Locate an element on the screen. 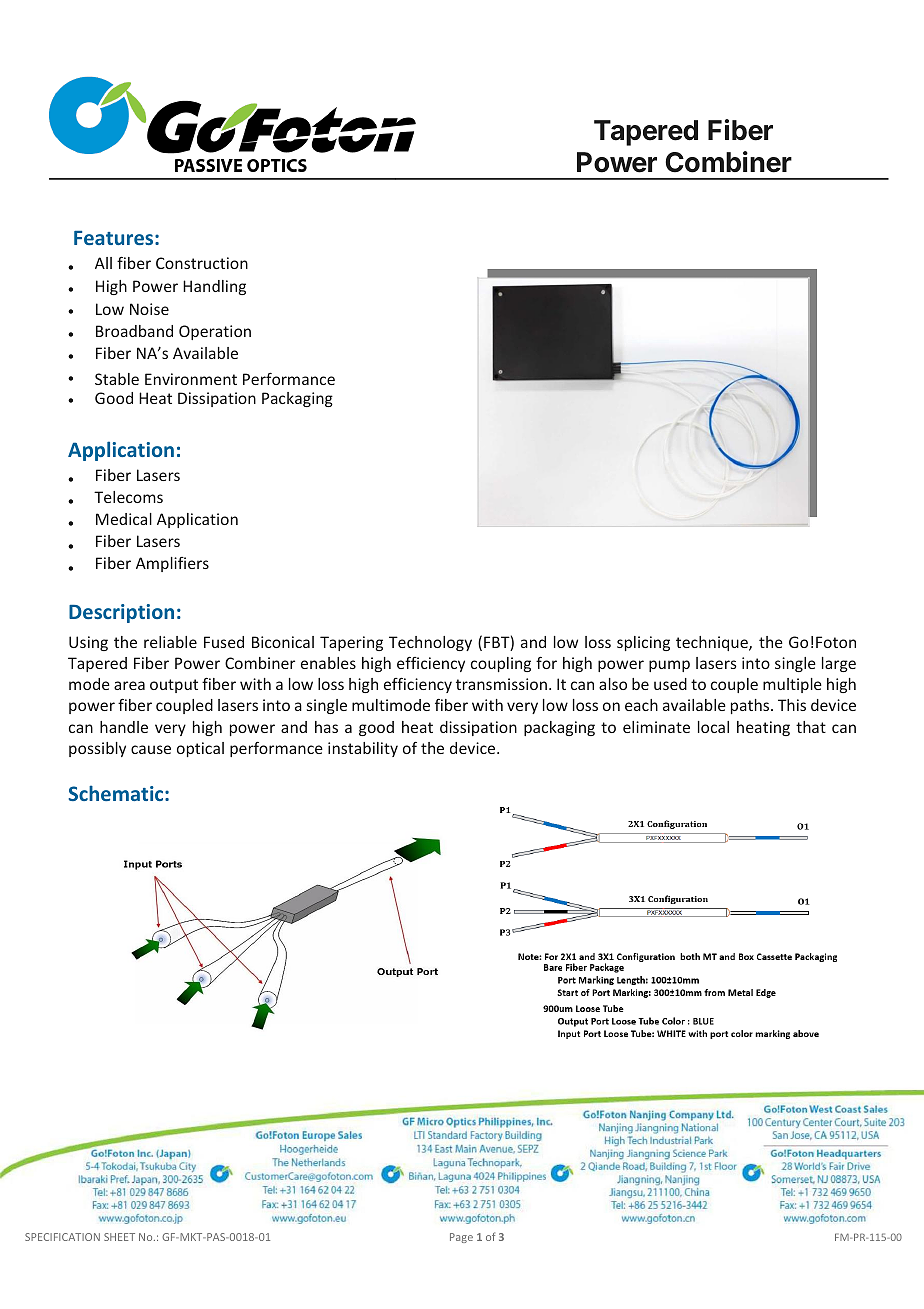 The height and width of the screenshot is (1309, 924). instability is located at coordinates (363, 749).
